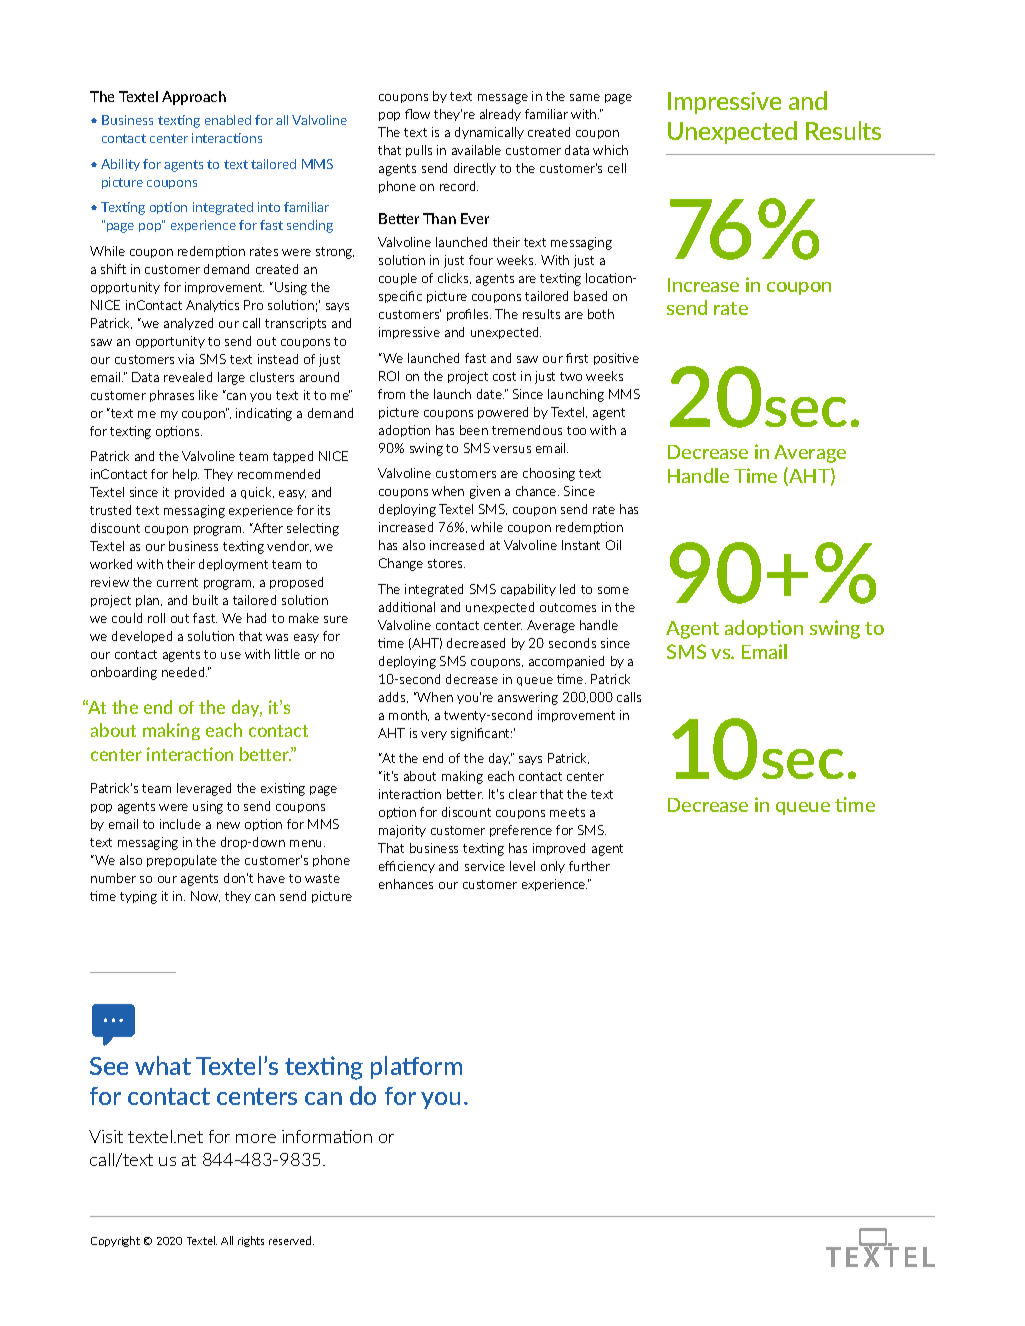 This image has width=1025, height=1326. I want to click on Approach, so click(194, 98).
